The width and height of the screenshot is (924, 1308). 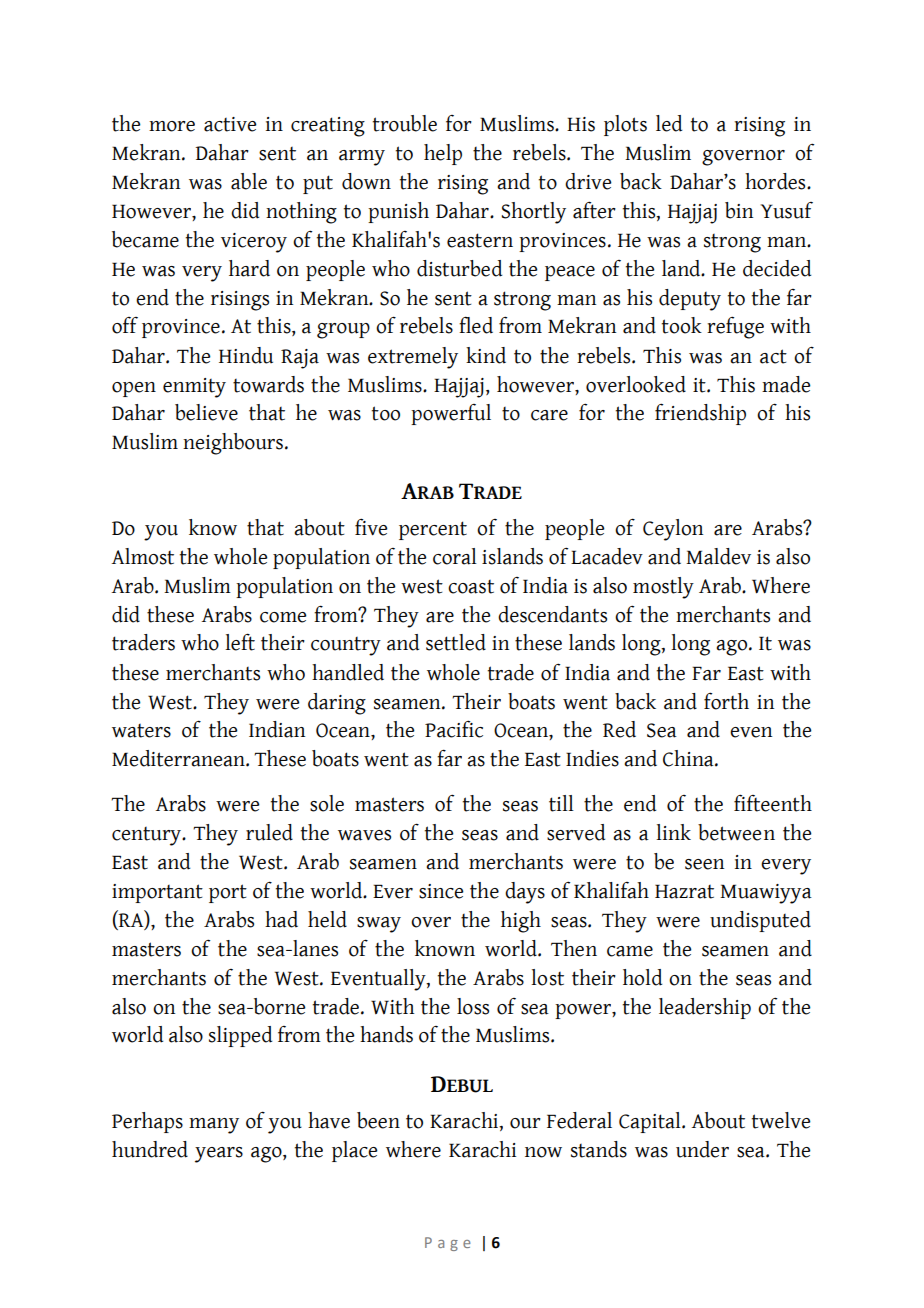 I want to click on settled, so click(x=456, y=642).
